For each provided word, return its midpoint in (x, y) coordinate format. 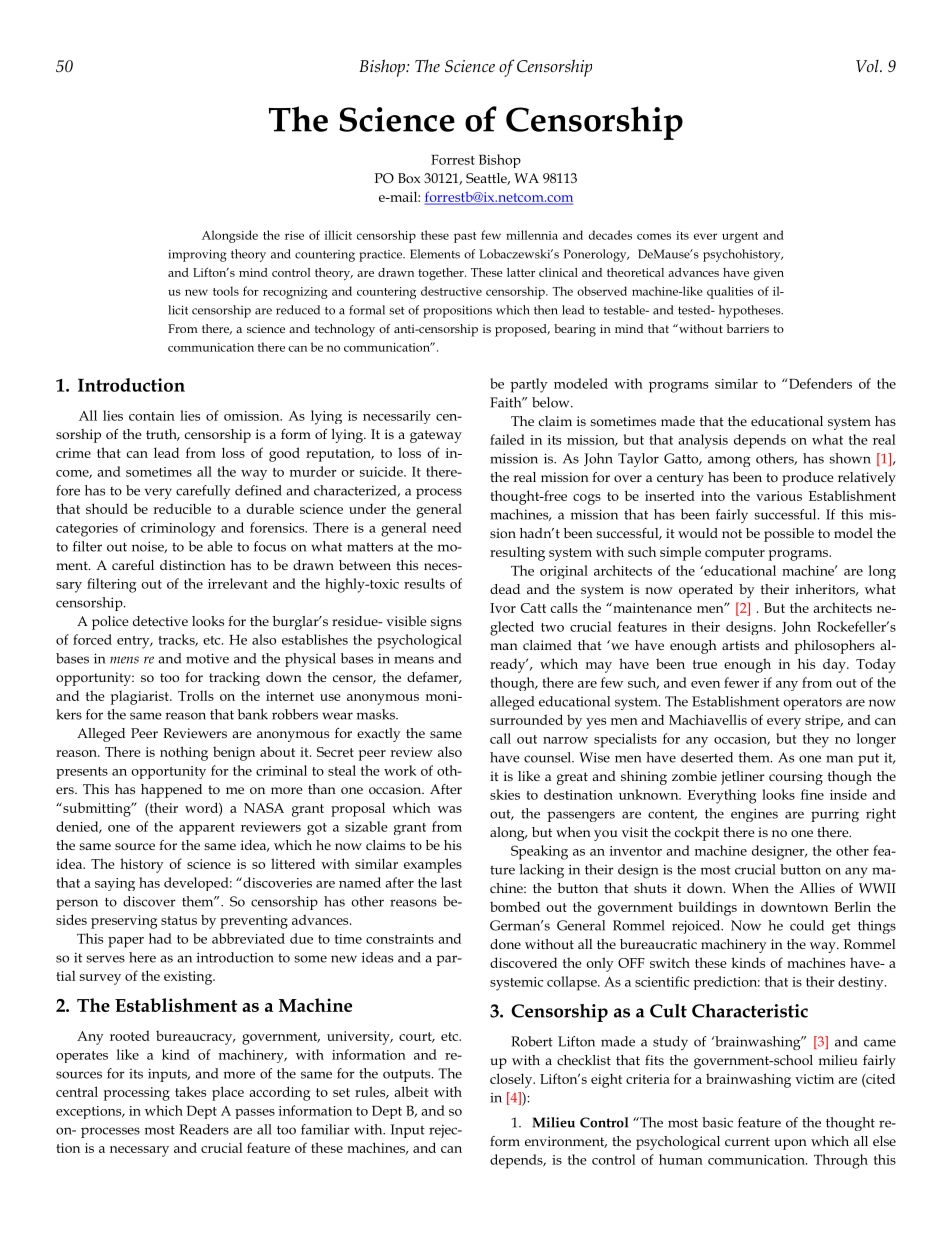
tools (226, 291)
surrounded (526, 719)
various (779, 496)
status (179, 920)
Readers (204, 1129)
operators (813, 704)
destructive (451, 291)
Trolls (196, 696)
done (505, 944)
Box (409, 178)
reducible (182, 508)
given (769, 274)
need (447, 527)
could (807, 925)
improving (197, 256)
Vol (868, 66)
